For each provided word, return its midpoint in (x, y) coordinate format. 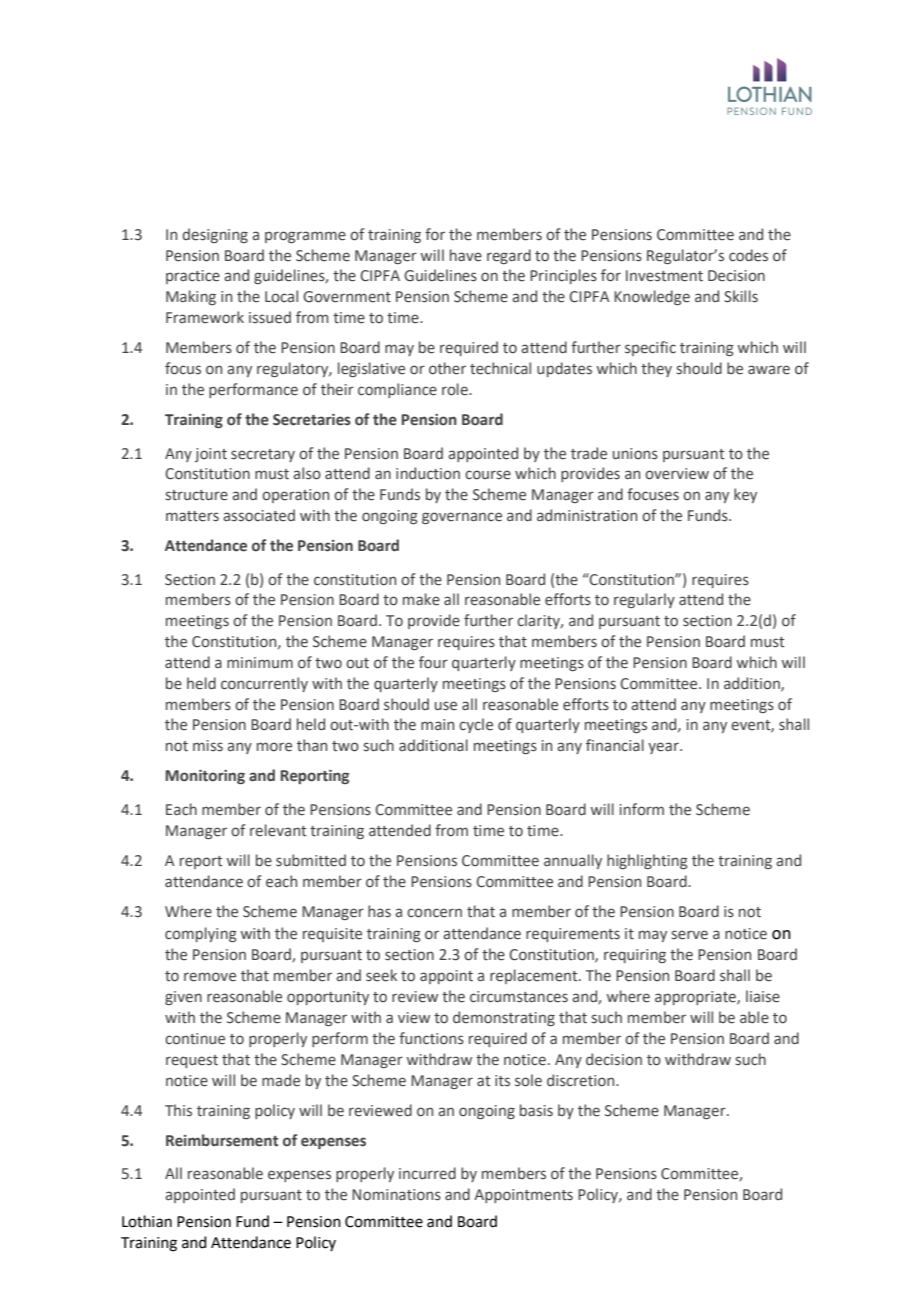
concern (434, 913)
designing (215, 235)
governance (462, 518)
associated (259, 515)
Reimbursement (222, 1140)
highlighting (647, 861)
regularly (644, 600)
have (466, 255)
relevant (278, 830)
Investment (664, 276)
